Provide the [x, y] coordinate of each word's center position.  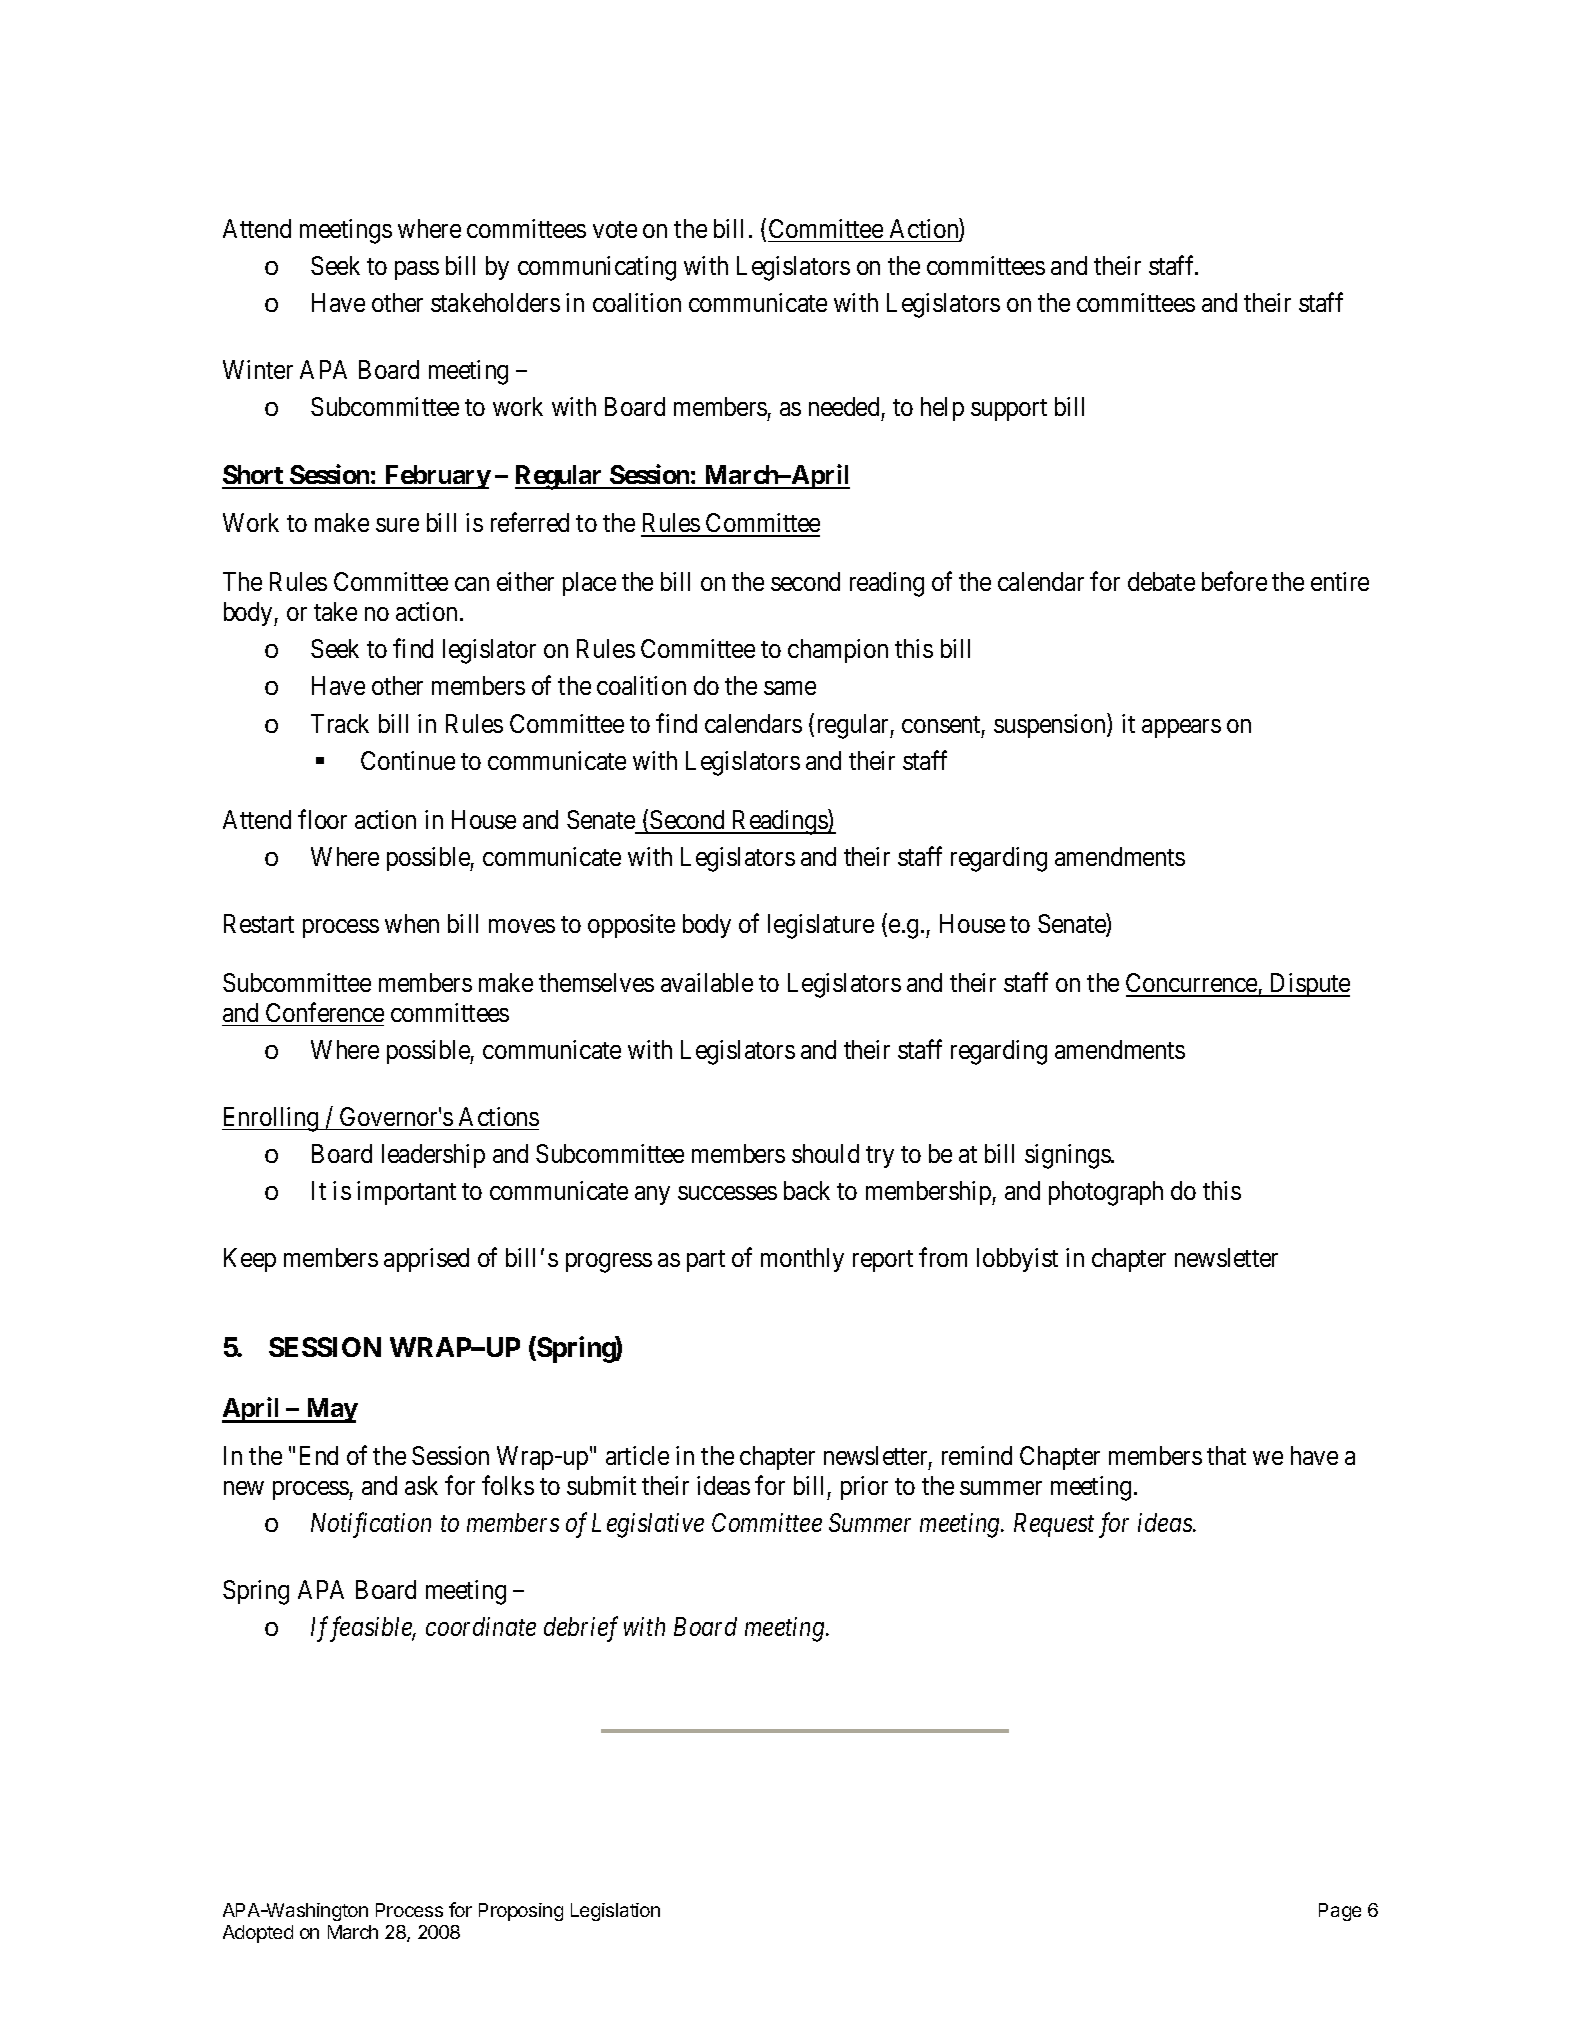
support [1009, 410]
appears [1181, 728]
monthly [802, 1260]
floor [322, 819]
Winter [258, 369]
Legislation [615, 1912]
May [331, 1410]
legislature [821, 926]
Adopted [258, 1934]
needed [844, 406]
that [1226, 1455]
